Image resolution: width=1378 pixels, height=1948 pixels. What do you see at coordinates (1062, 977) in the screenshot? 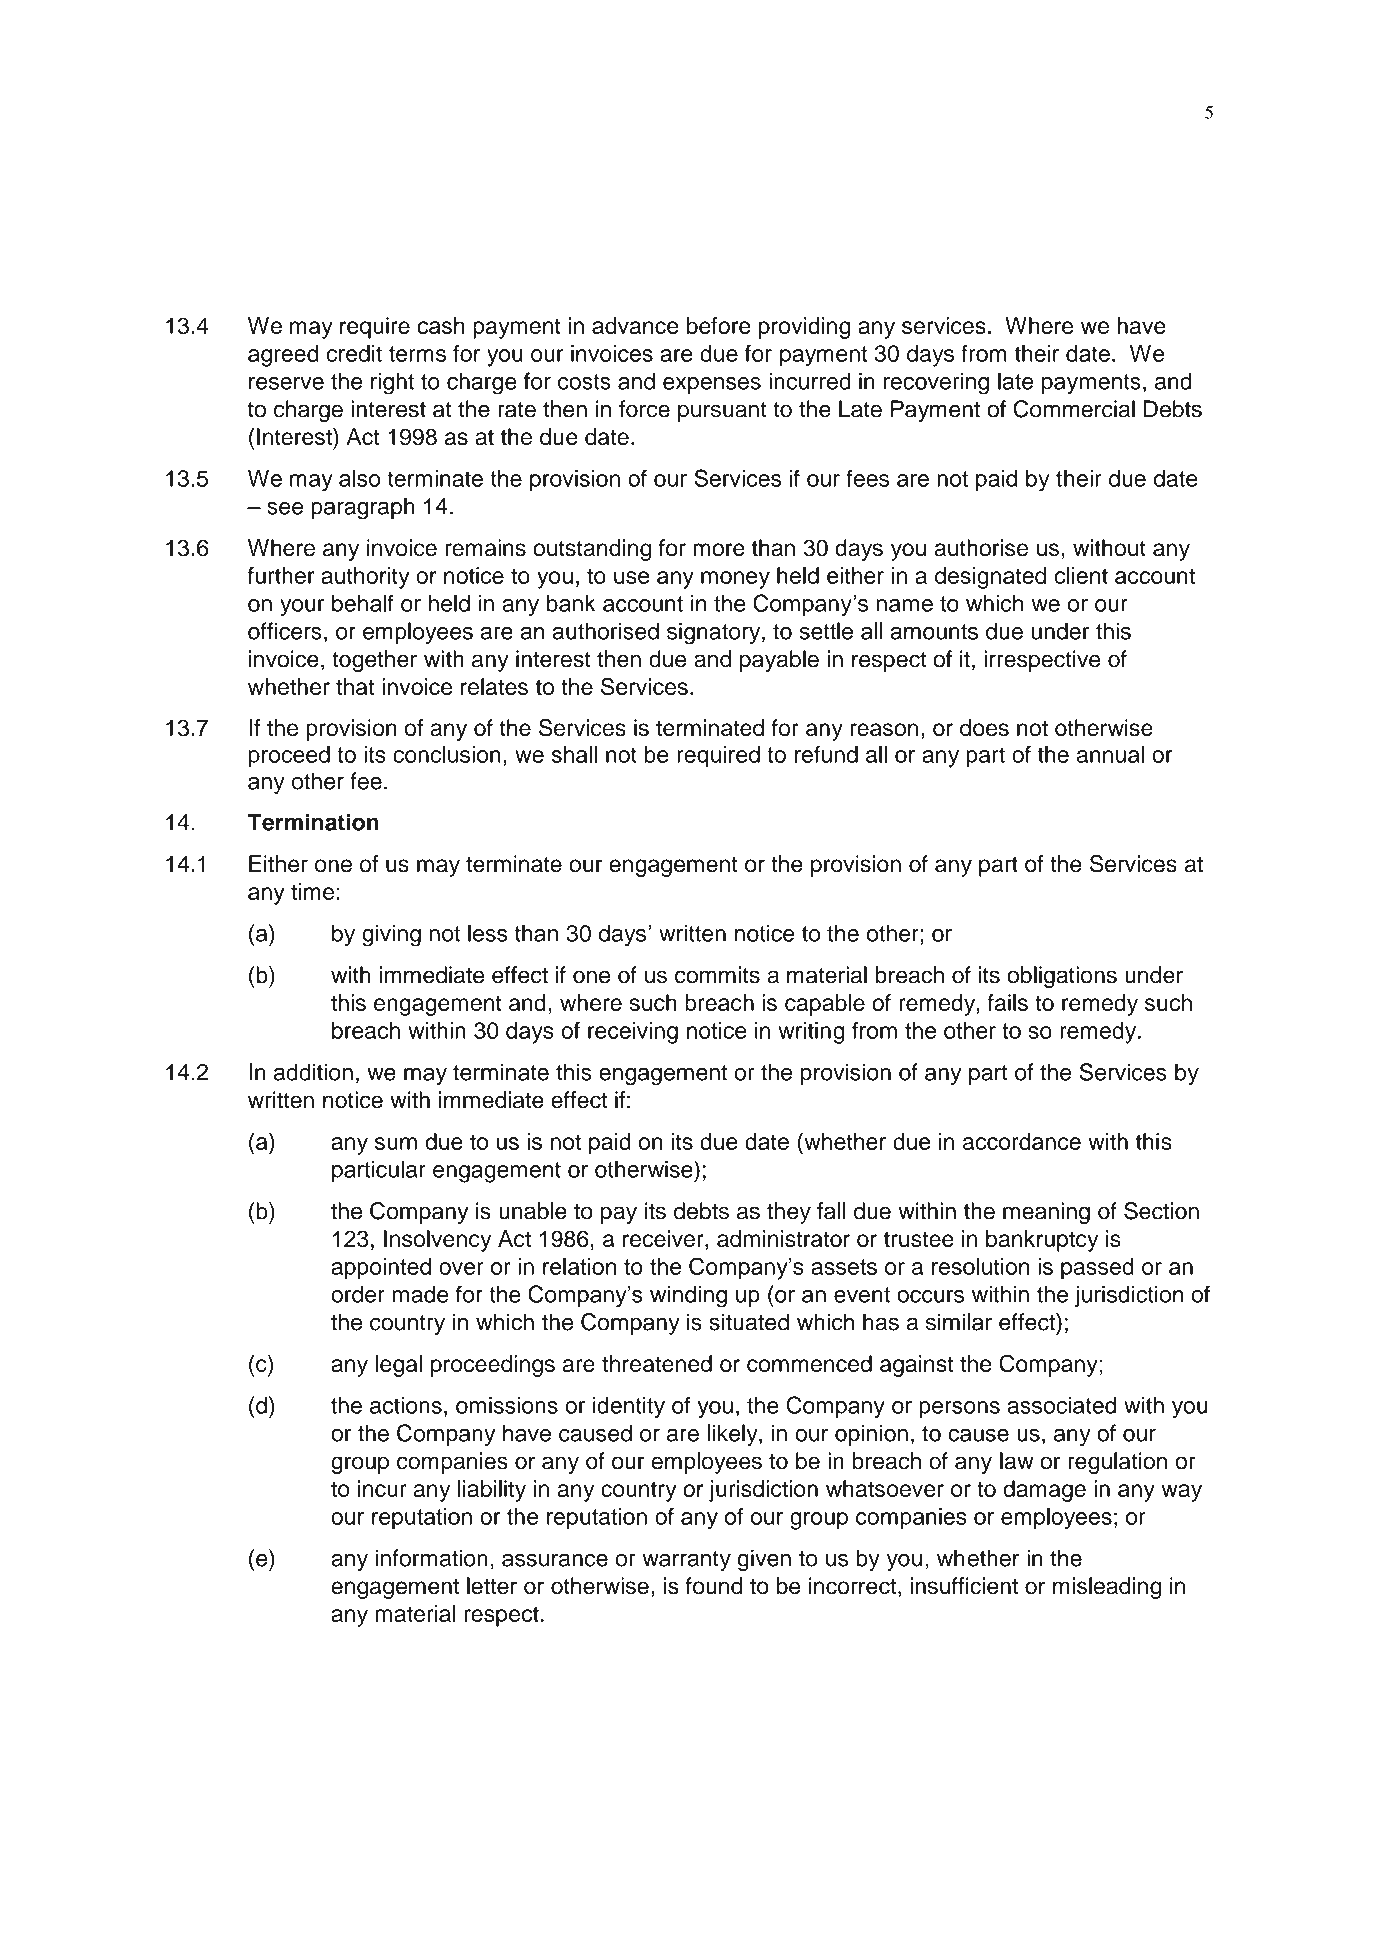
I see `obligations` at bounding box center [1062, 977].
